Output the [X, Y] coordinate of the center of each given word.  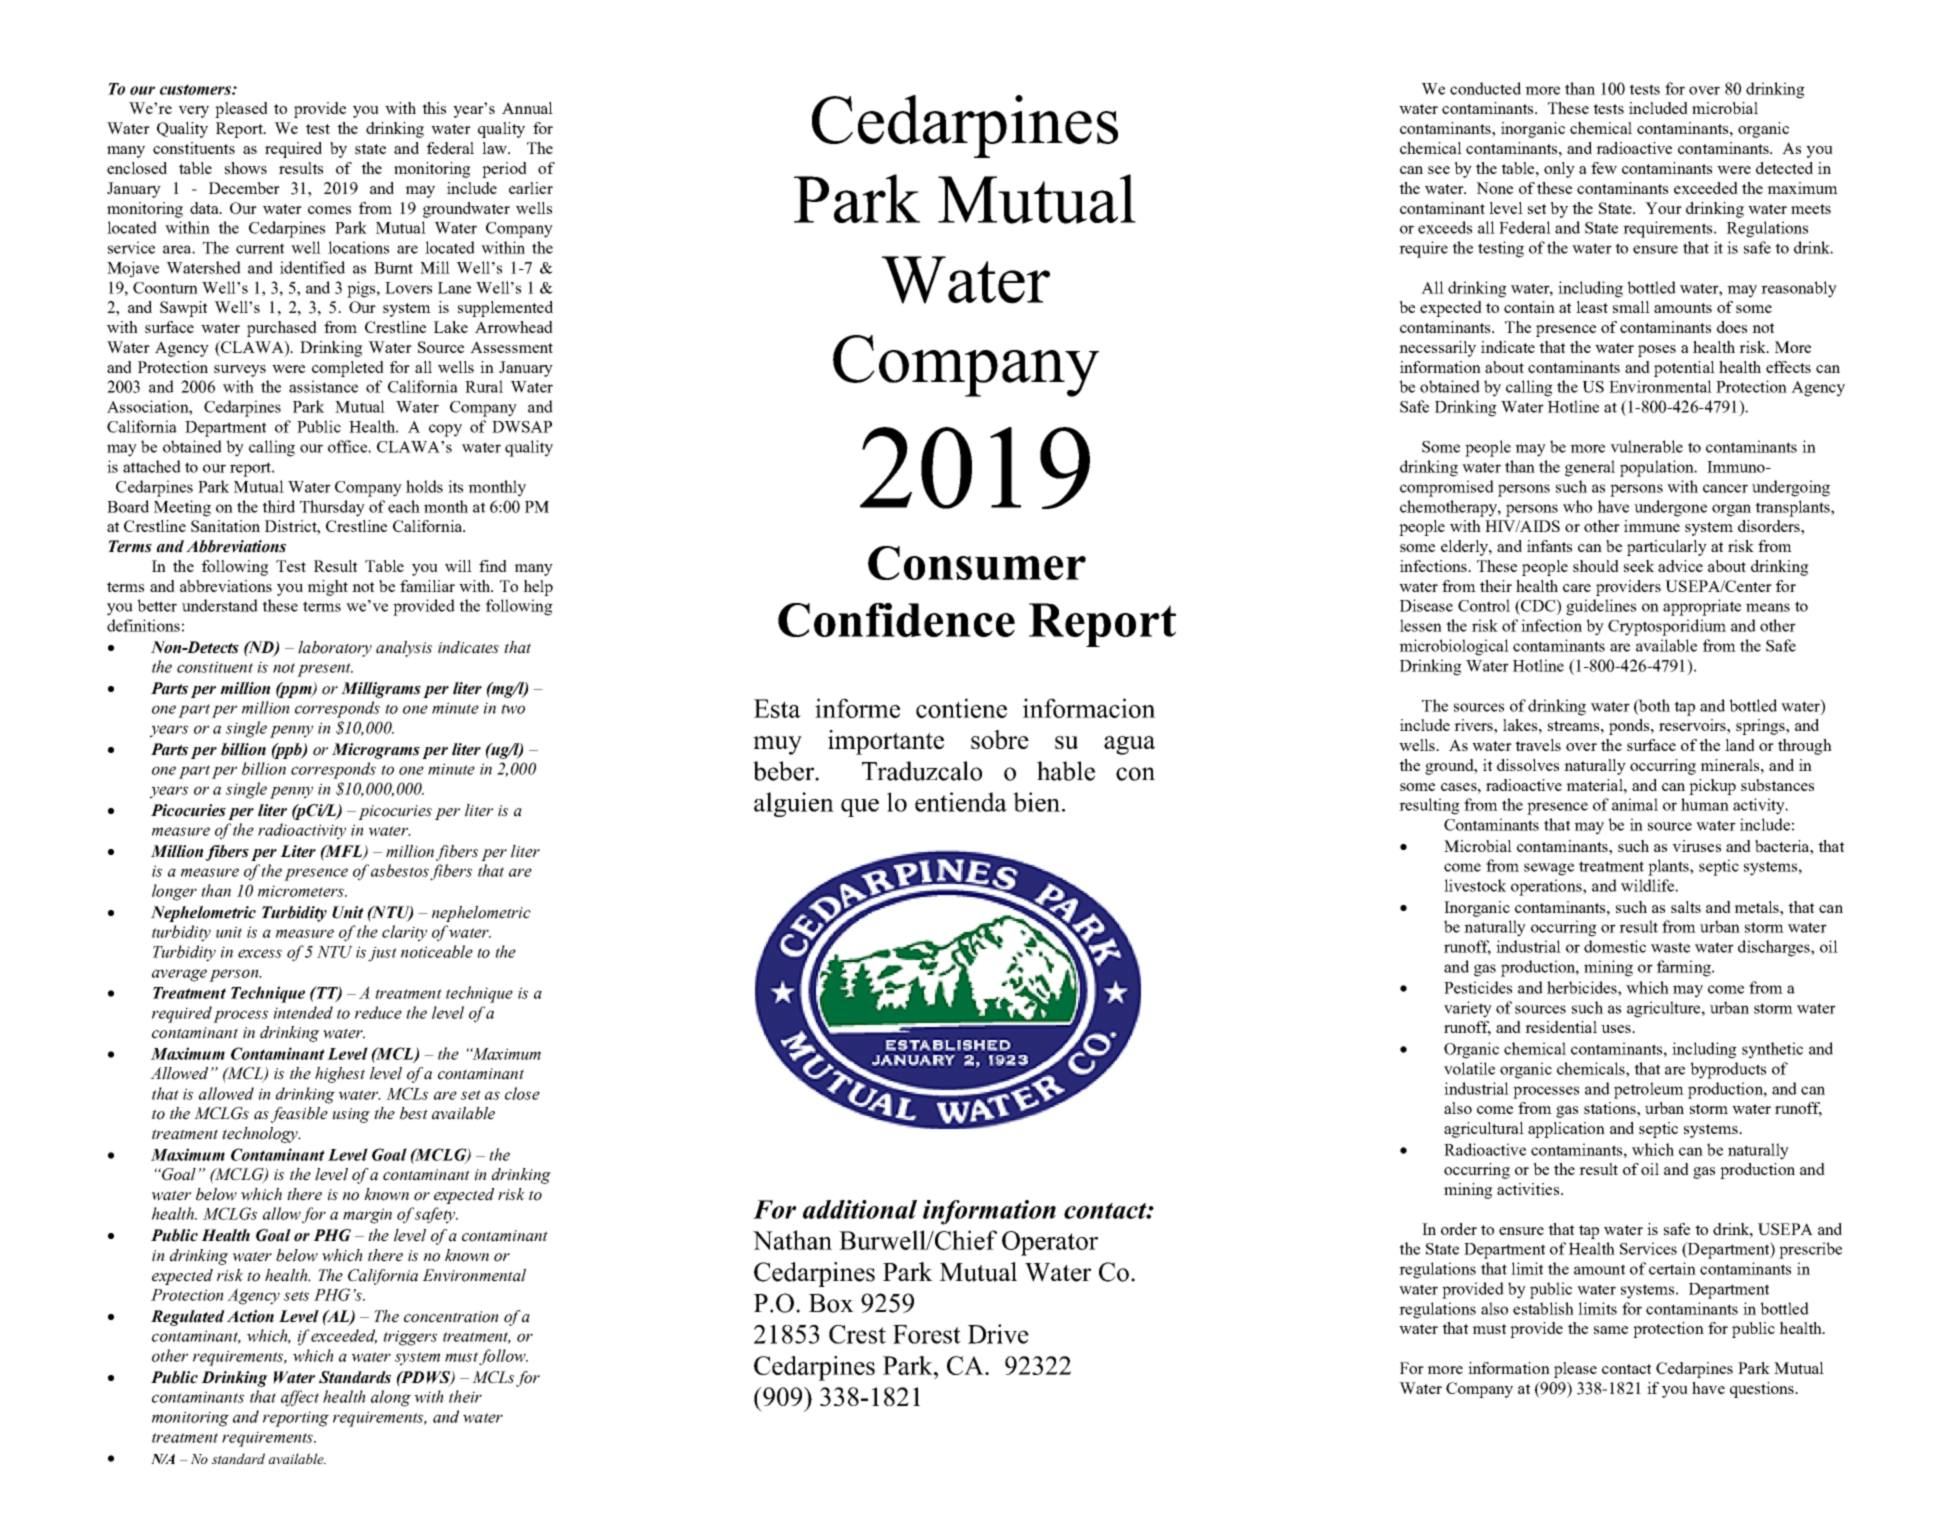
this [434, 108]
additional [860, 1209]
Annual [527, 108]
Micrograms [376, 751]
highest [340, 1075]
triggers [410, 1338]
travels [1538, 745]
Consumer [977, 563]
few [1604, 168]
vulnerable [1646, 446]
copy [445, 430]
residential [1561, 1027]
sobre [1000, 739]
